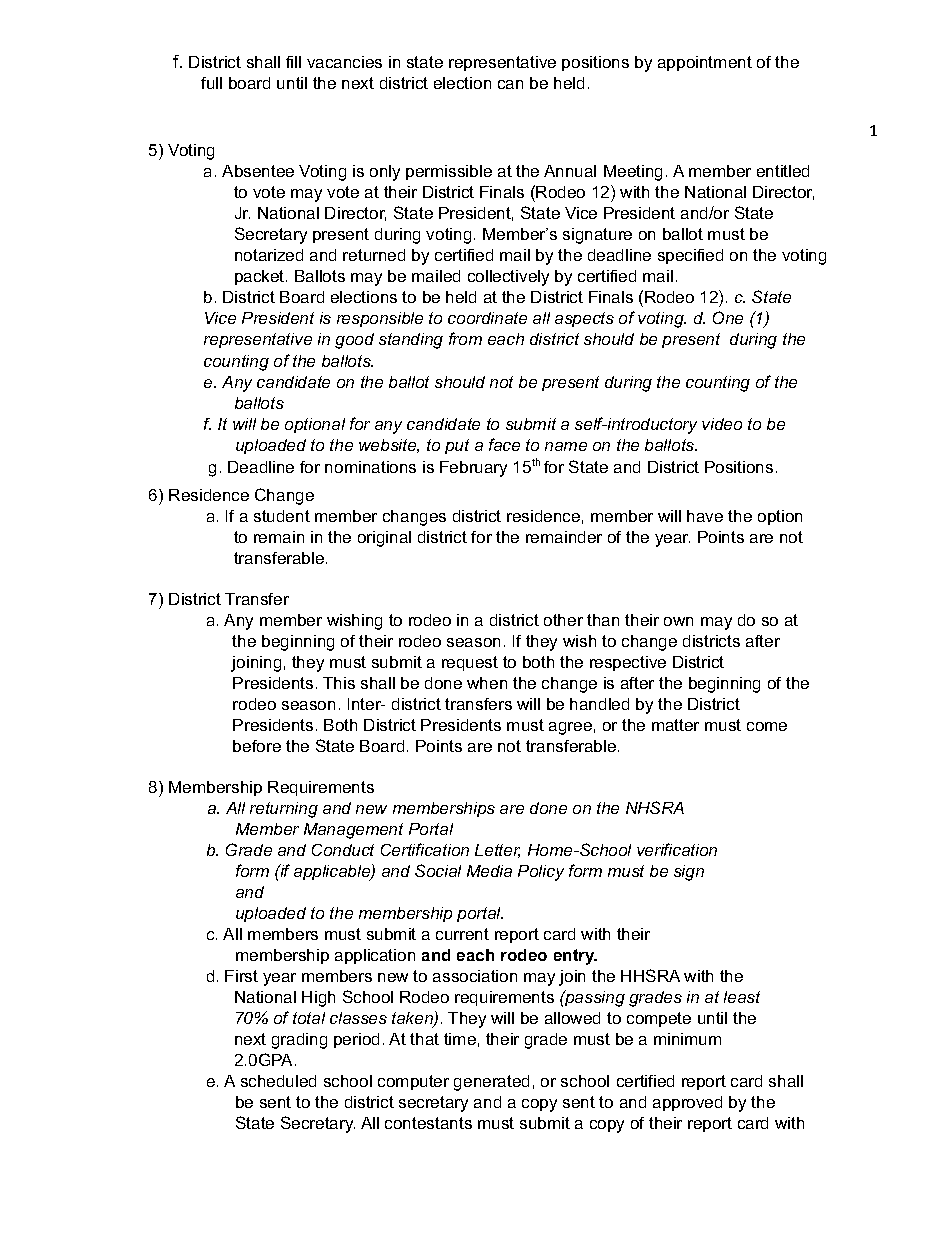  Describe the element at coordinates (504, 444) in the screenshot. I see `face` at that location.
